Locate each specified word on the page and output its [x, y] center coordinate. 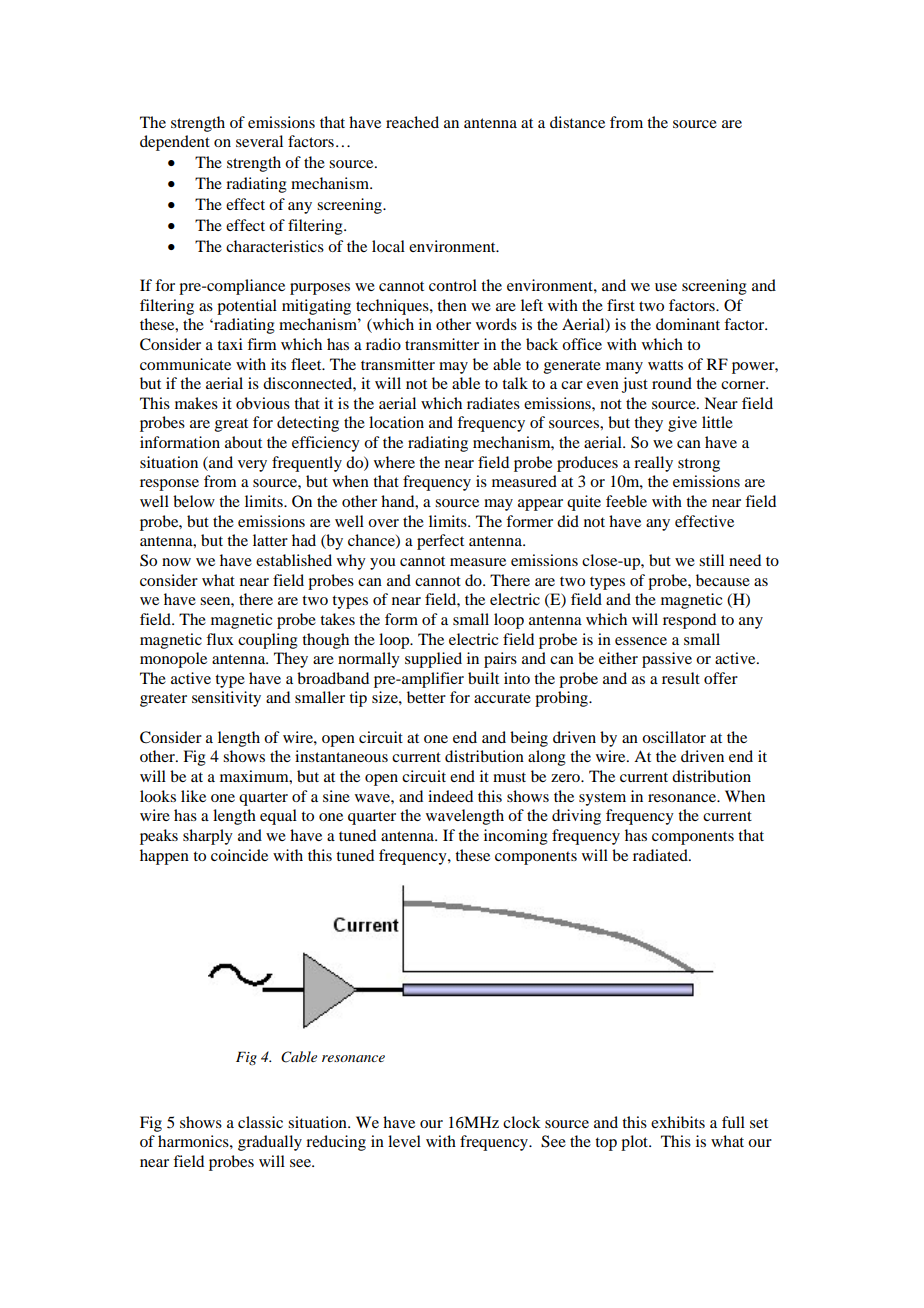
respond [689, 621]
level [404, 1141]
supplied [433, 660]
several [259, 141]
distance [577, 122]
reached [412, 122]
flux [220, 639]
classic [260, 1122]
